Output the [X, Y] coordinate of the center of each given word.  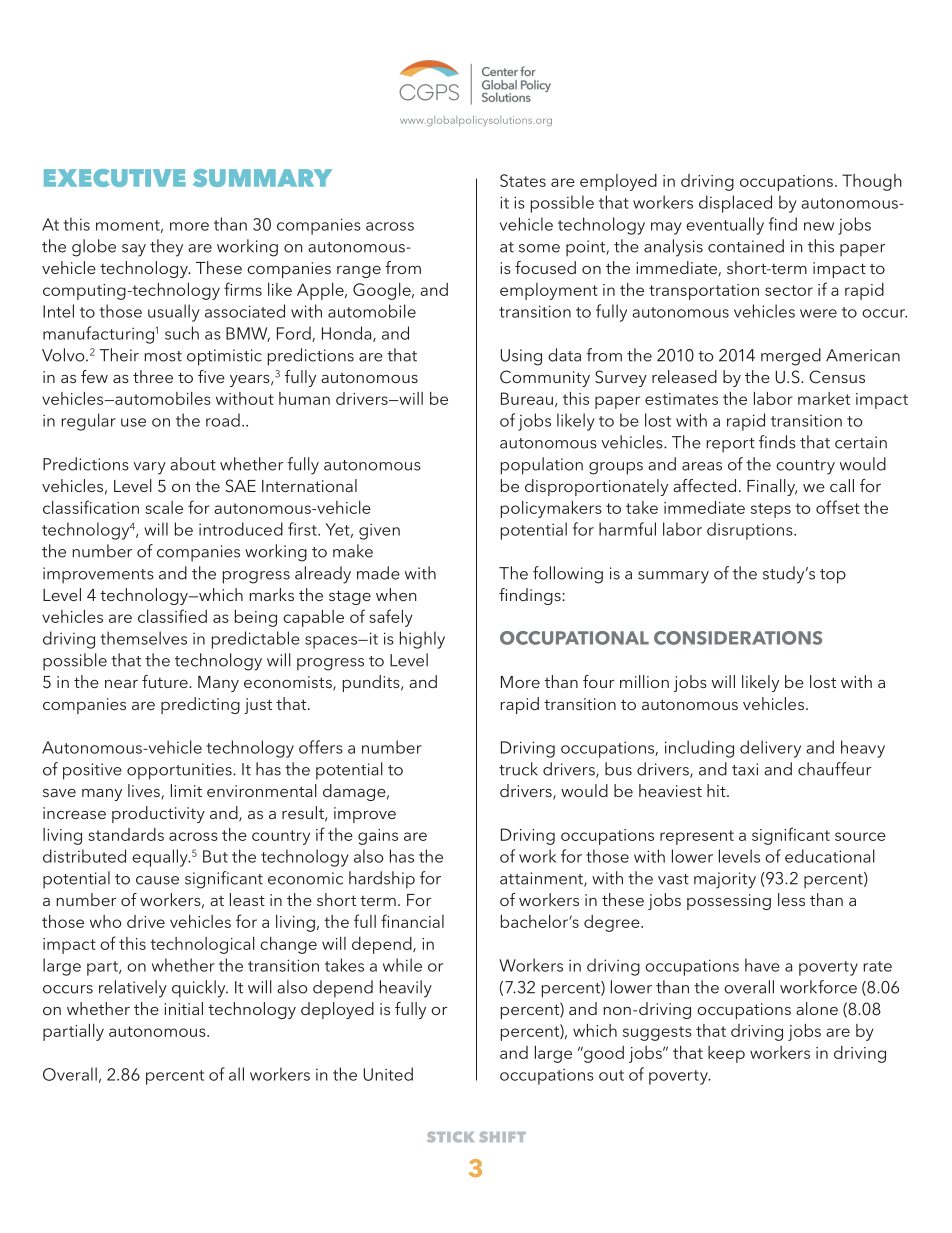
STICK [450, 1137]
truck [518, 769]
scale [164, 507]
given [379, 531]
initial [183, 1008]
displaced [735, 204]
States [523, 180]
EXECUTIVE [115, 178]
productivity [158, 814]
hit [717, 790]
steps [771, 510]
